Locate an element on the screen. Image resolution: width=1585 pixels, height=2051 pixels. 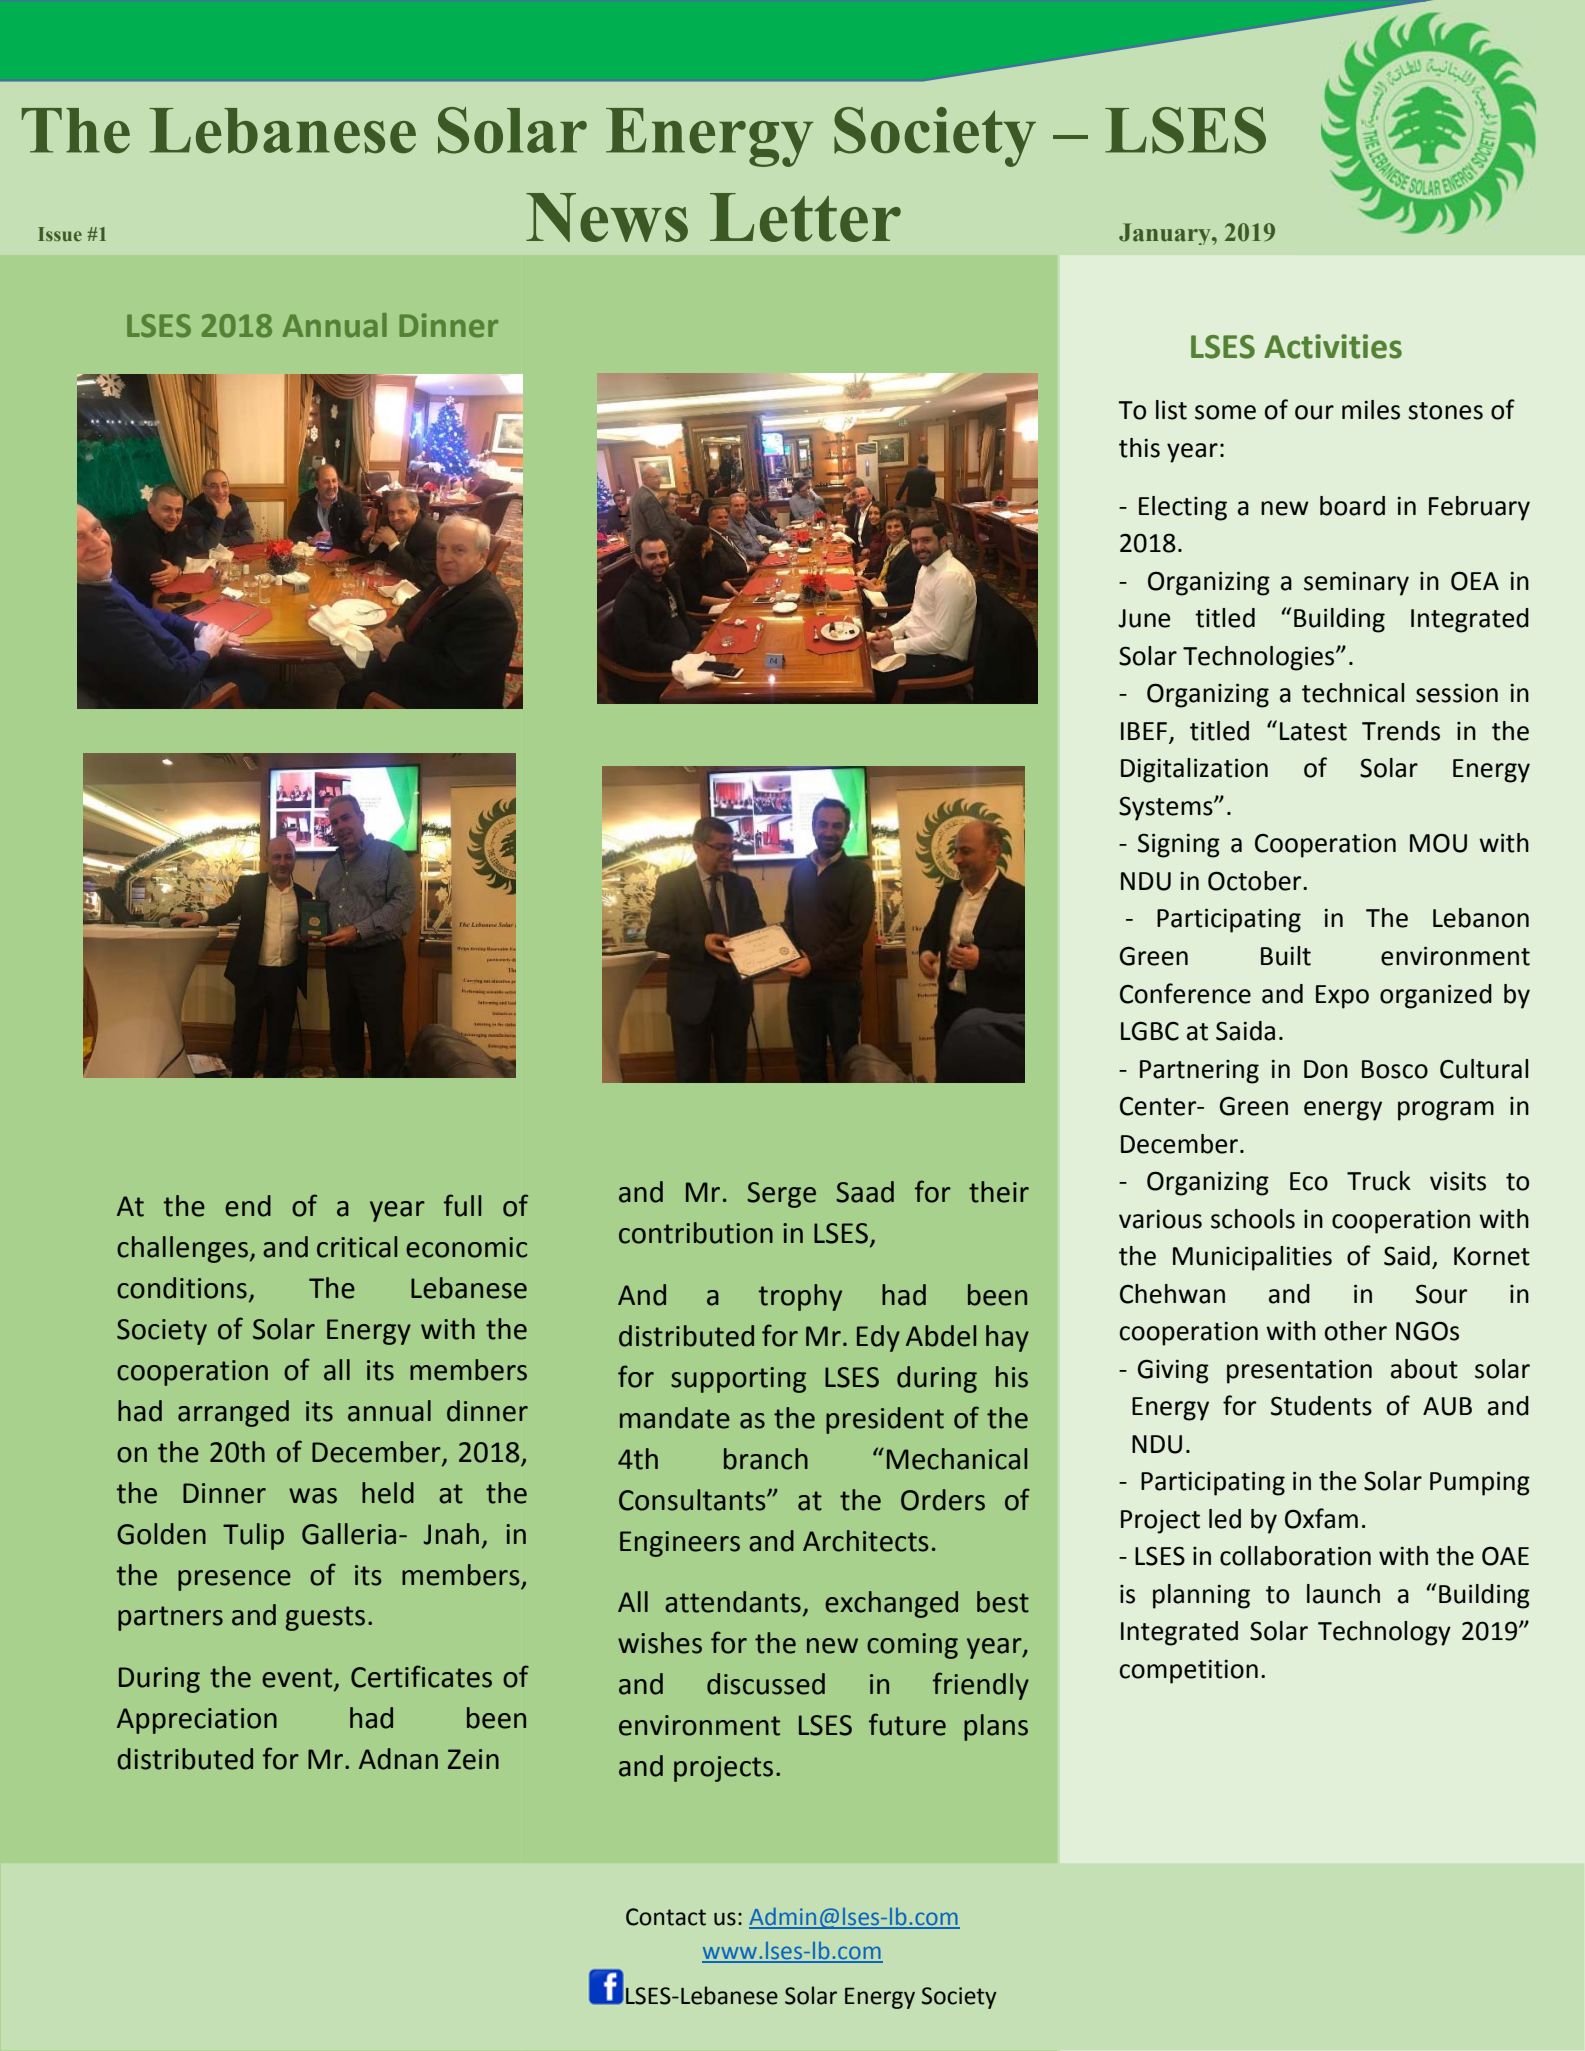
arranged is located at coordinates (233, 1413).
